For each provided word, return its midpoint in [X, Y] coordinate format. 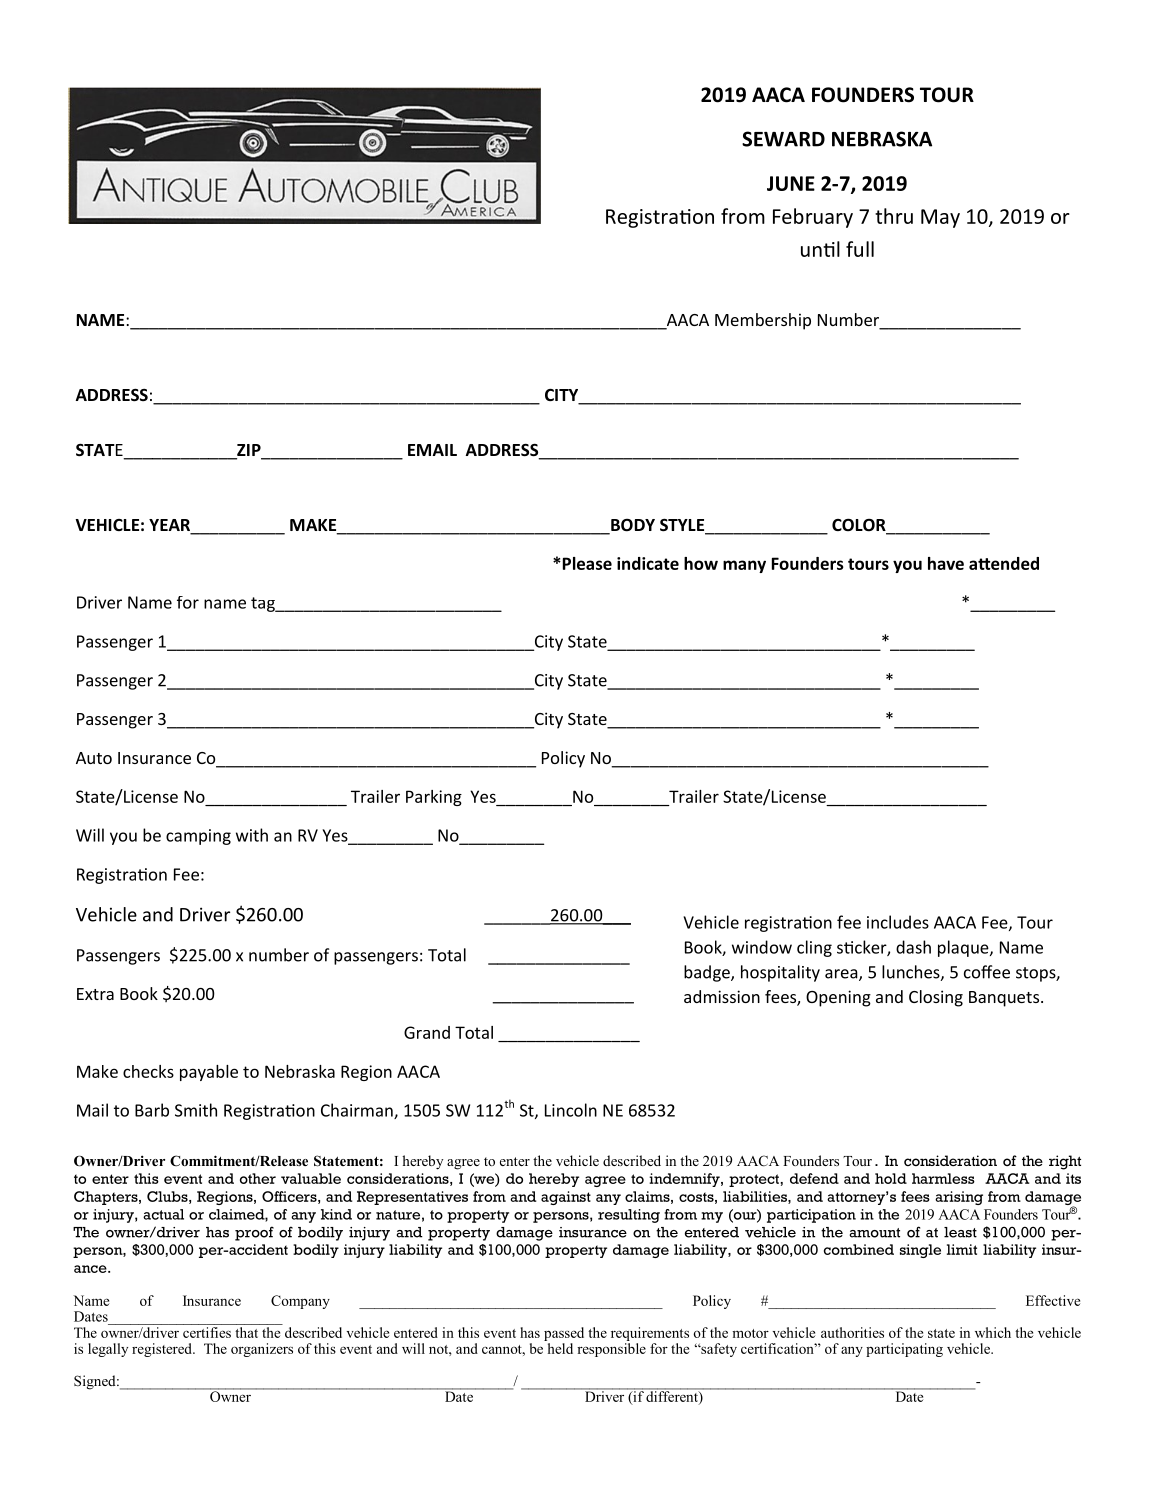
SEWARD [783, 139]
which [993, 1332]
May [940, 218]
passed [564, 1334]
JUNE [791, 183]
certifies [207, 1332]
